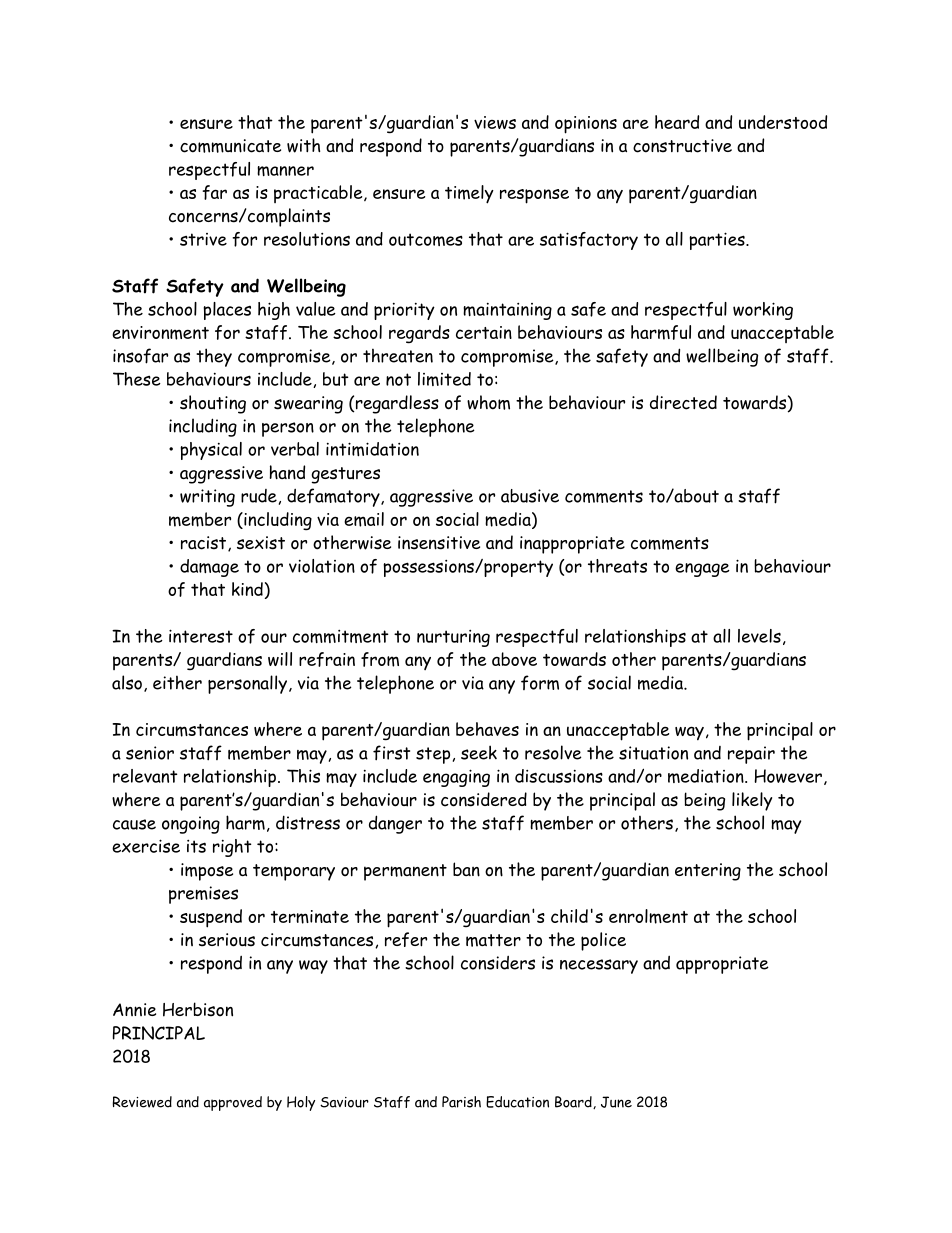 This screenshot has height=1233, width=952. I want to click on ban, so click(466, 869).
